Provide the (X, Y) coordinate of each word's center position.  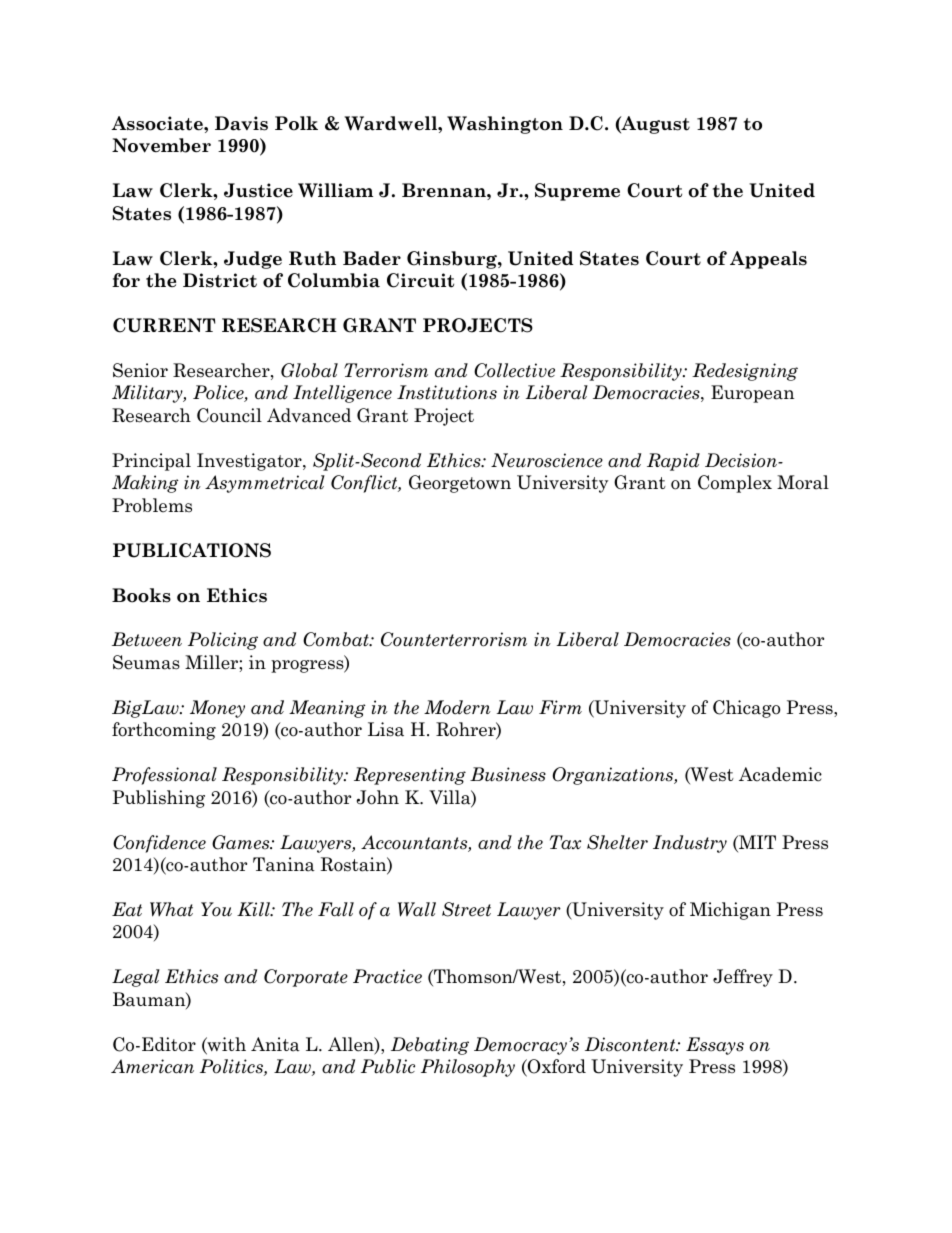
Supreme (577, 192)
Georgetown (460, 484)
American (152, 1066)
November (161, 145)
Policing (223, 641)
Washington (505, 125)
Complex (735, 484)
